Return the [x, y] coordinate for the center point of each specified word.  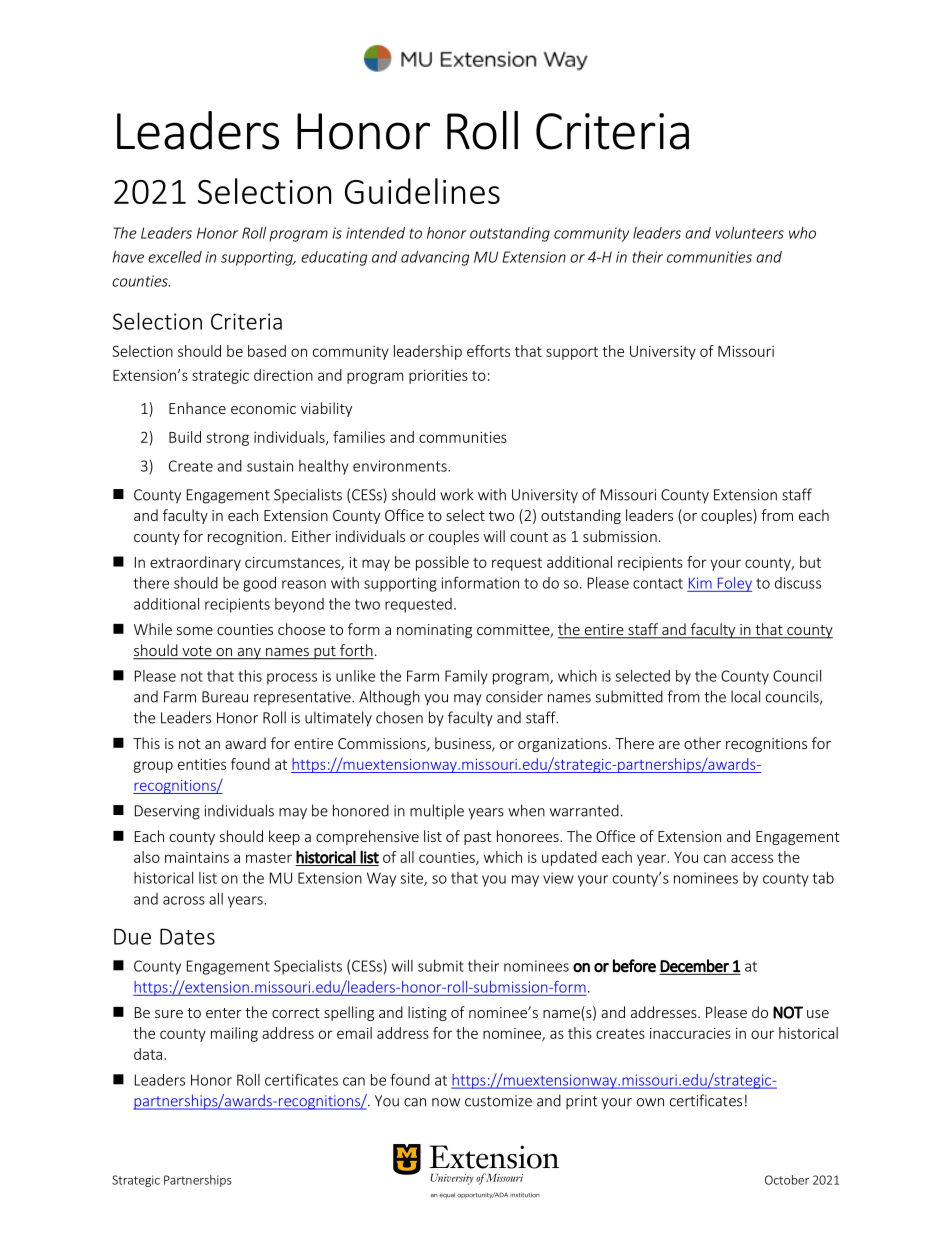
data [149, 1054]
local [745, 696]
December [694, 966]
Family [466, 677]
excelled [175, 257]
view [558, 878]
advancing [435, 258]
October [787, 1180]
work [456, 494]
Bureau [225, 697]
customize [498, 1101]
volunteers [749, 233]
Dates [187, 936]
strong [228, 439]
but [810, 562]
